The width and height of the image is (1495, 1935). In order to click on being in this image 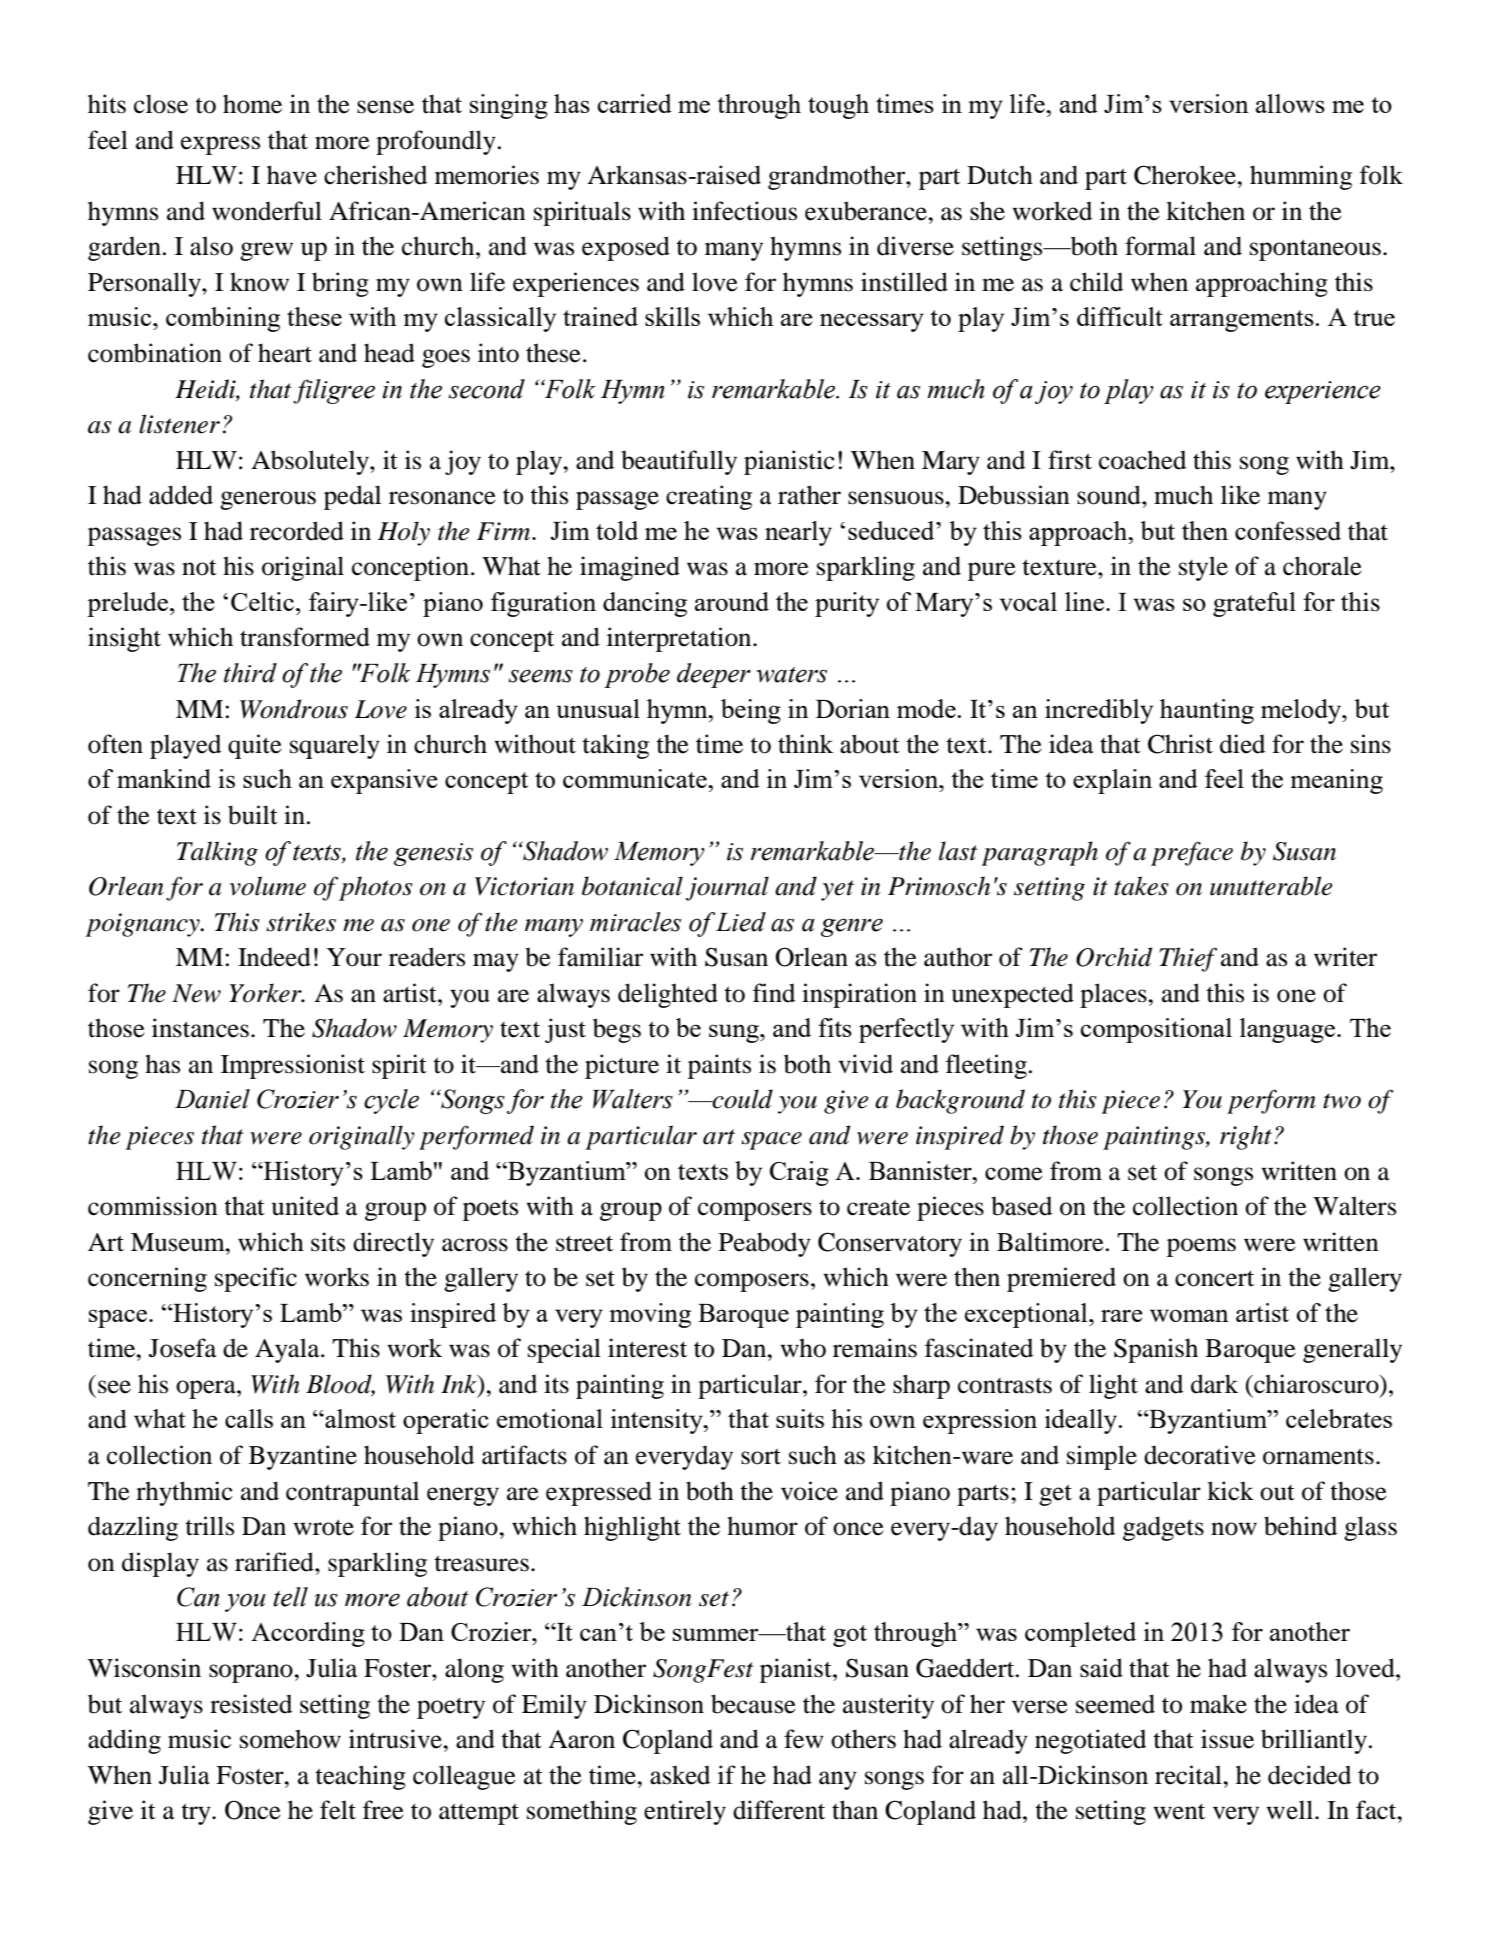, I will do `click(751, 711)`.
